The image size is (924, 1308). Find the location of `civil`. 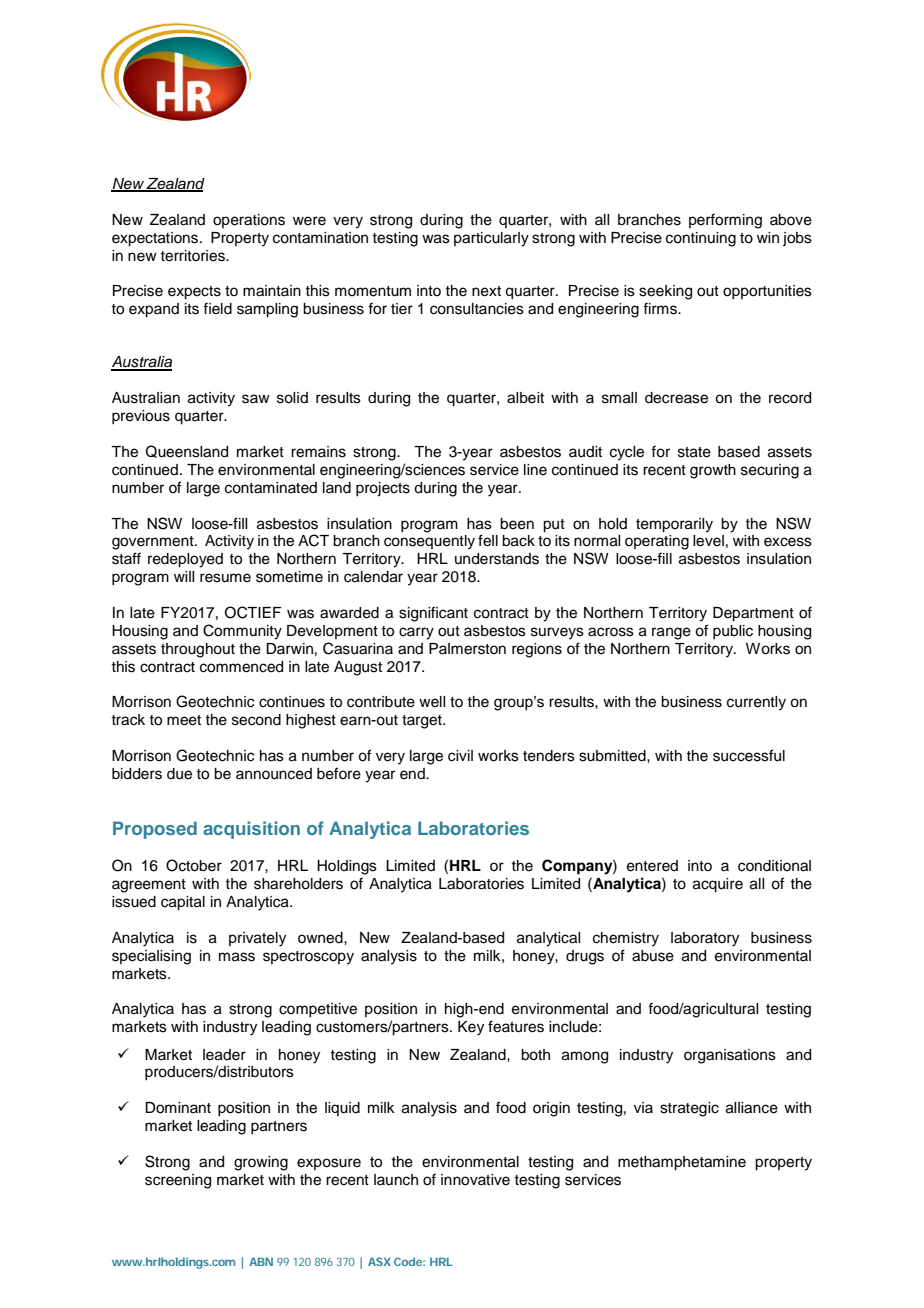

civil is located at coordinates (460, 756).
